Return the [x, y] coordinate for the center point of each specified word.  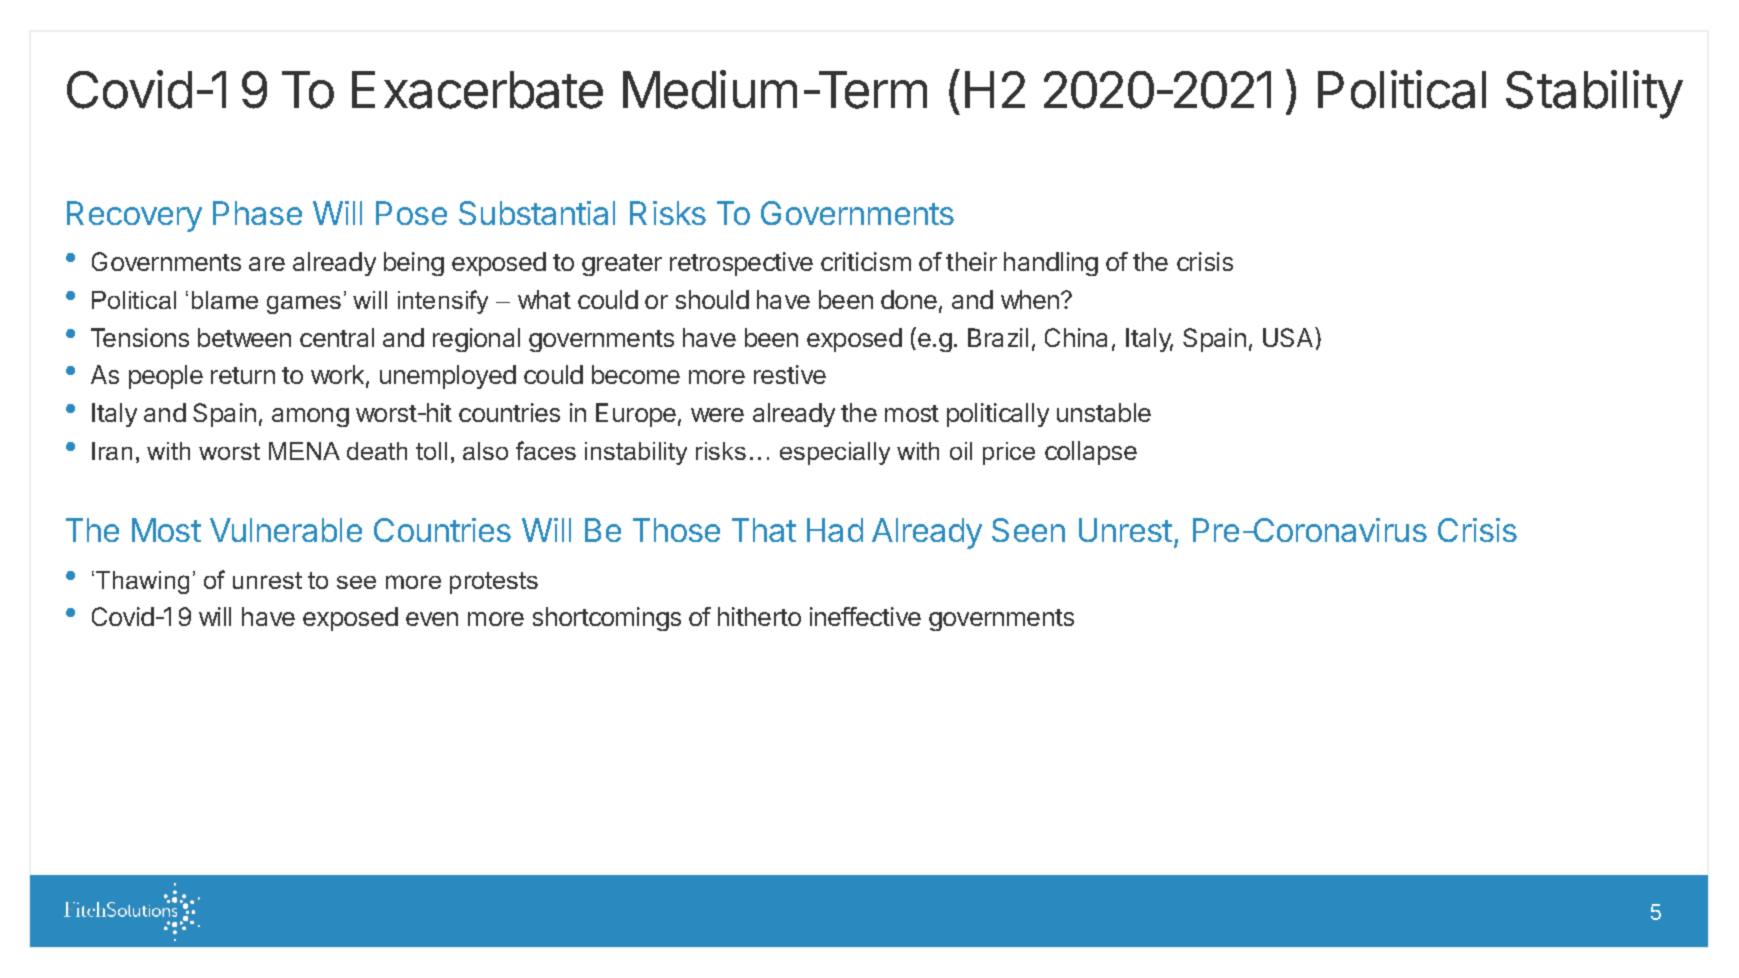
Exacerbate [477, 90]
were [717, 415]
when [1030, 299]
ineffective [865, 616]
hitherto [759, 616]
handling [1051, 264]
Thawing [142, 582]
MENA [304, 451]
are [267, 264]
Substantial [537, 213]
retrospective [741, 264]
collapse [1091, 453]
